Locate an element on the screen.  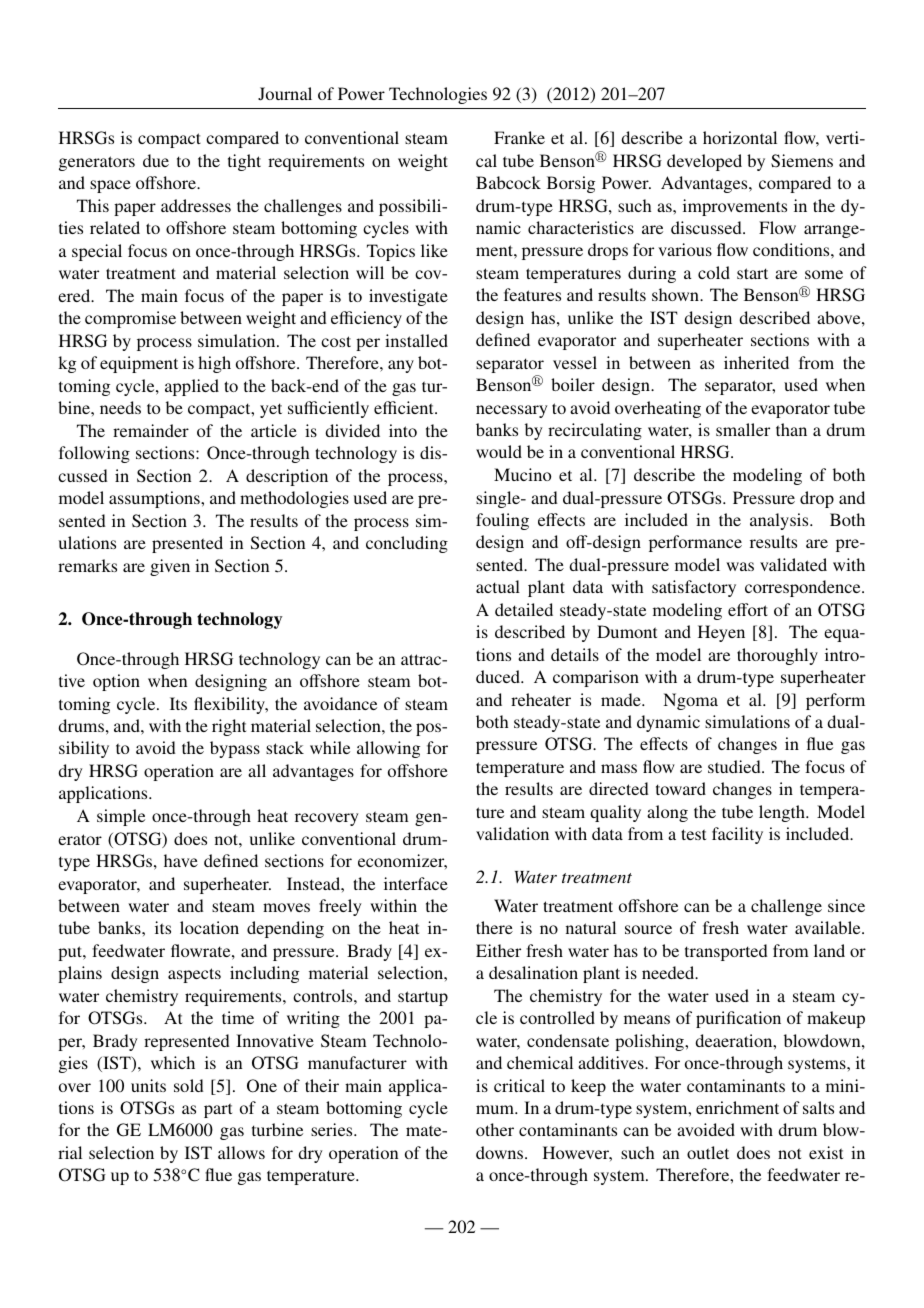
other is located at coordinates (495, 1129).
